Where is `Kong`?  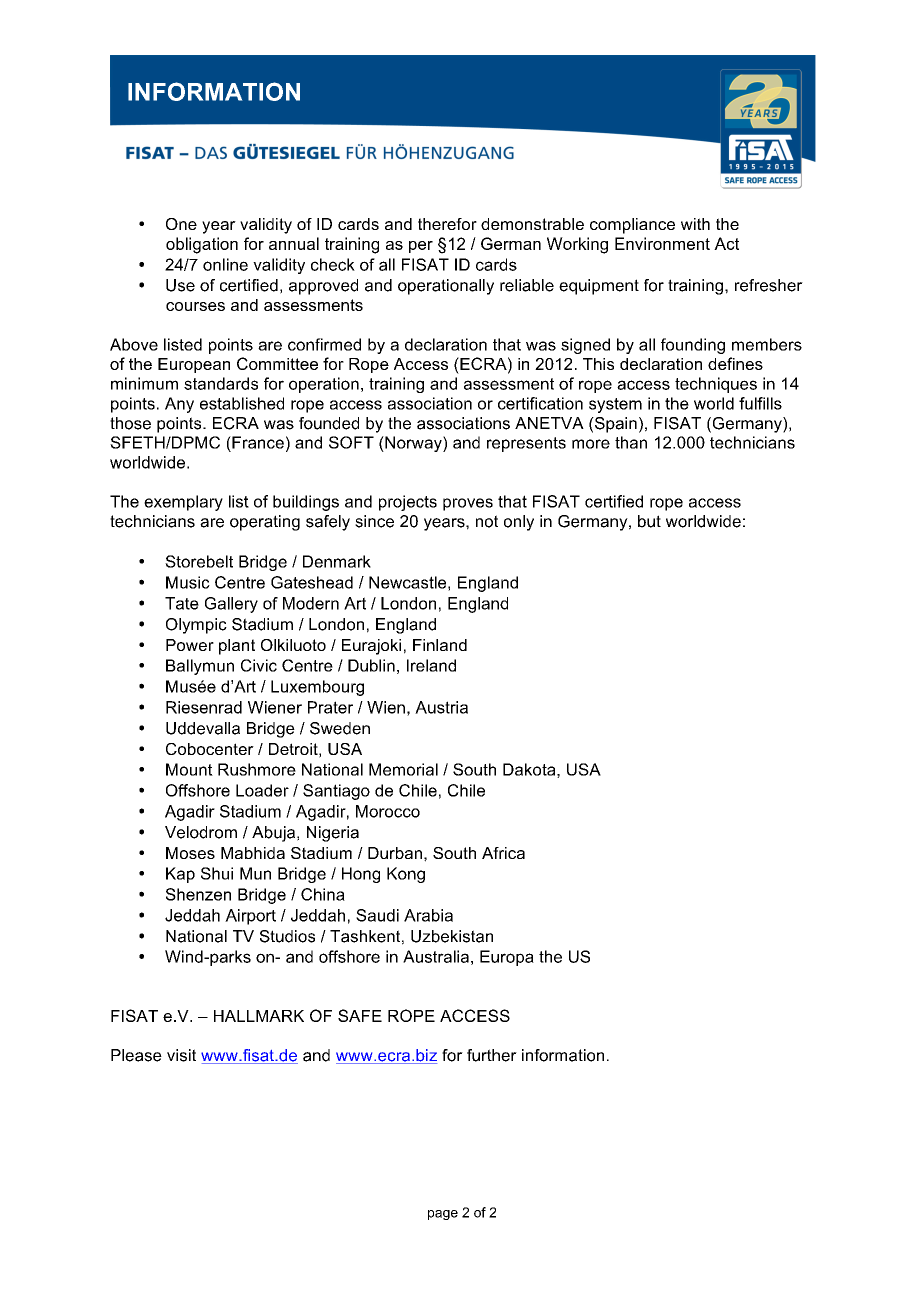
Kong is located at coordinates (406, 875).
